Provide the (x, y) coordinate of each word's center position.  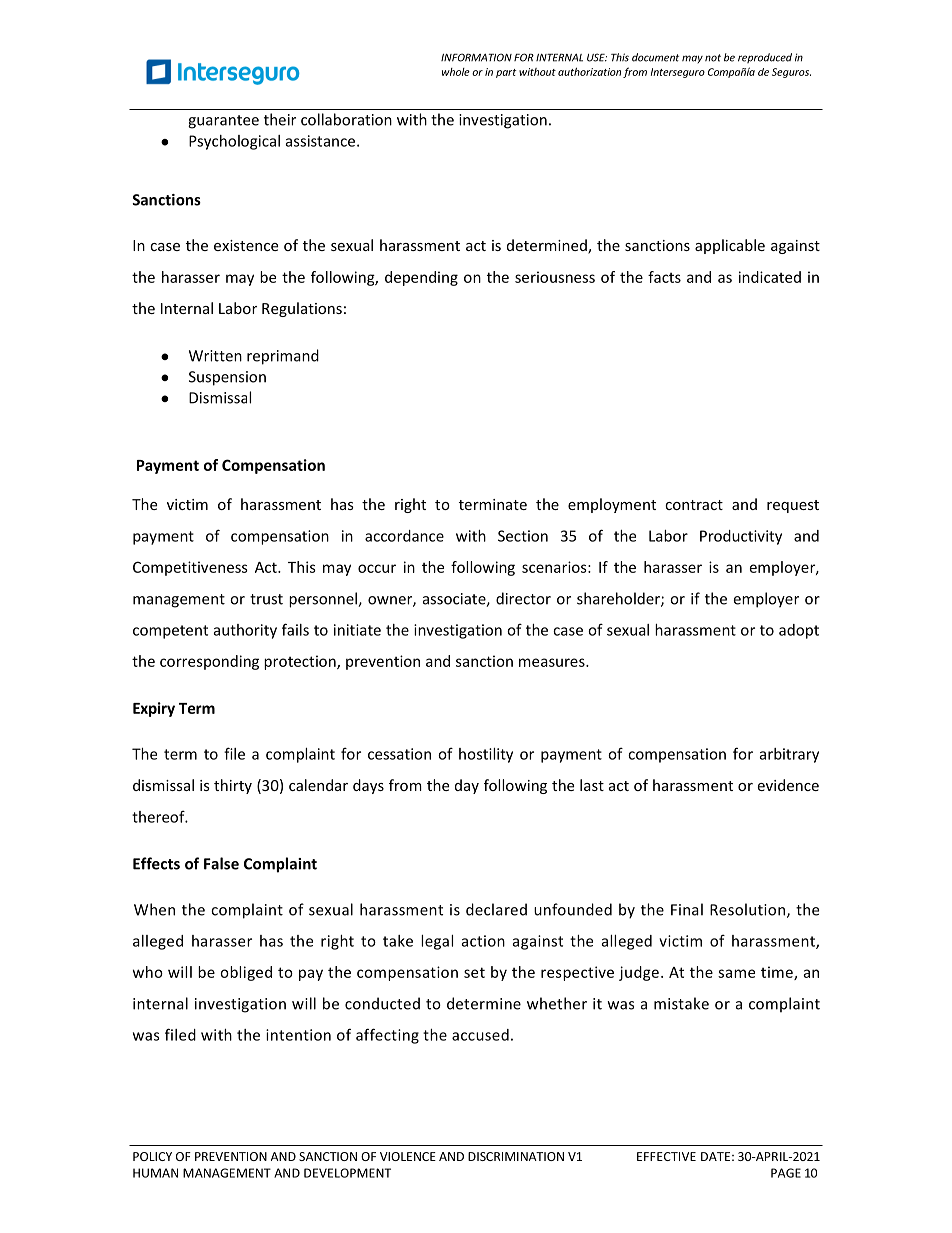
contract (694, 505)
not (713, 58)
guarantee (223, 122)
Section (523, 536)
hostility (486, 755)
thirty (233, 786)
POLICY (152, 1156)
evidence (788, 785)
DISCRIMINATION (516, 1156)
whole (456, 72)
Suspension (227, 378)
